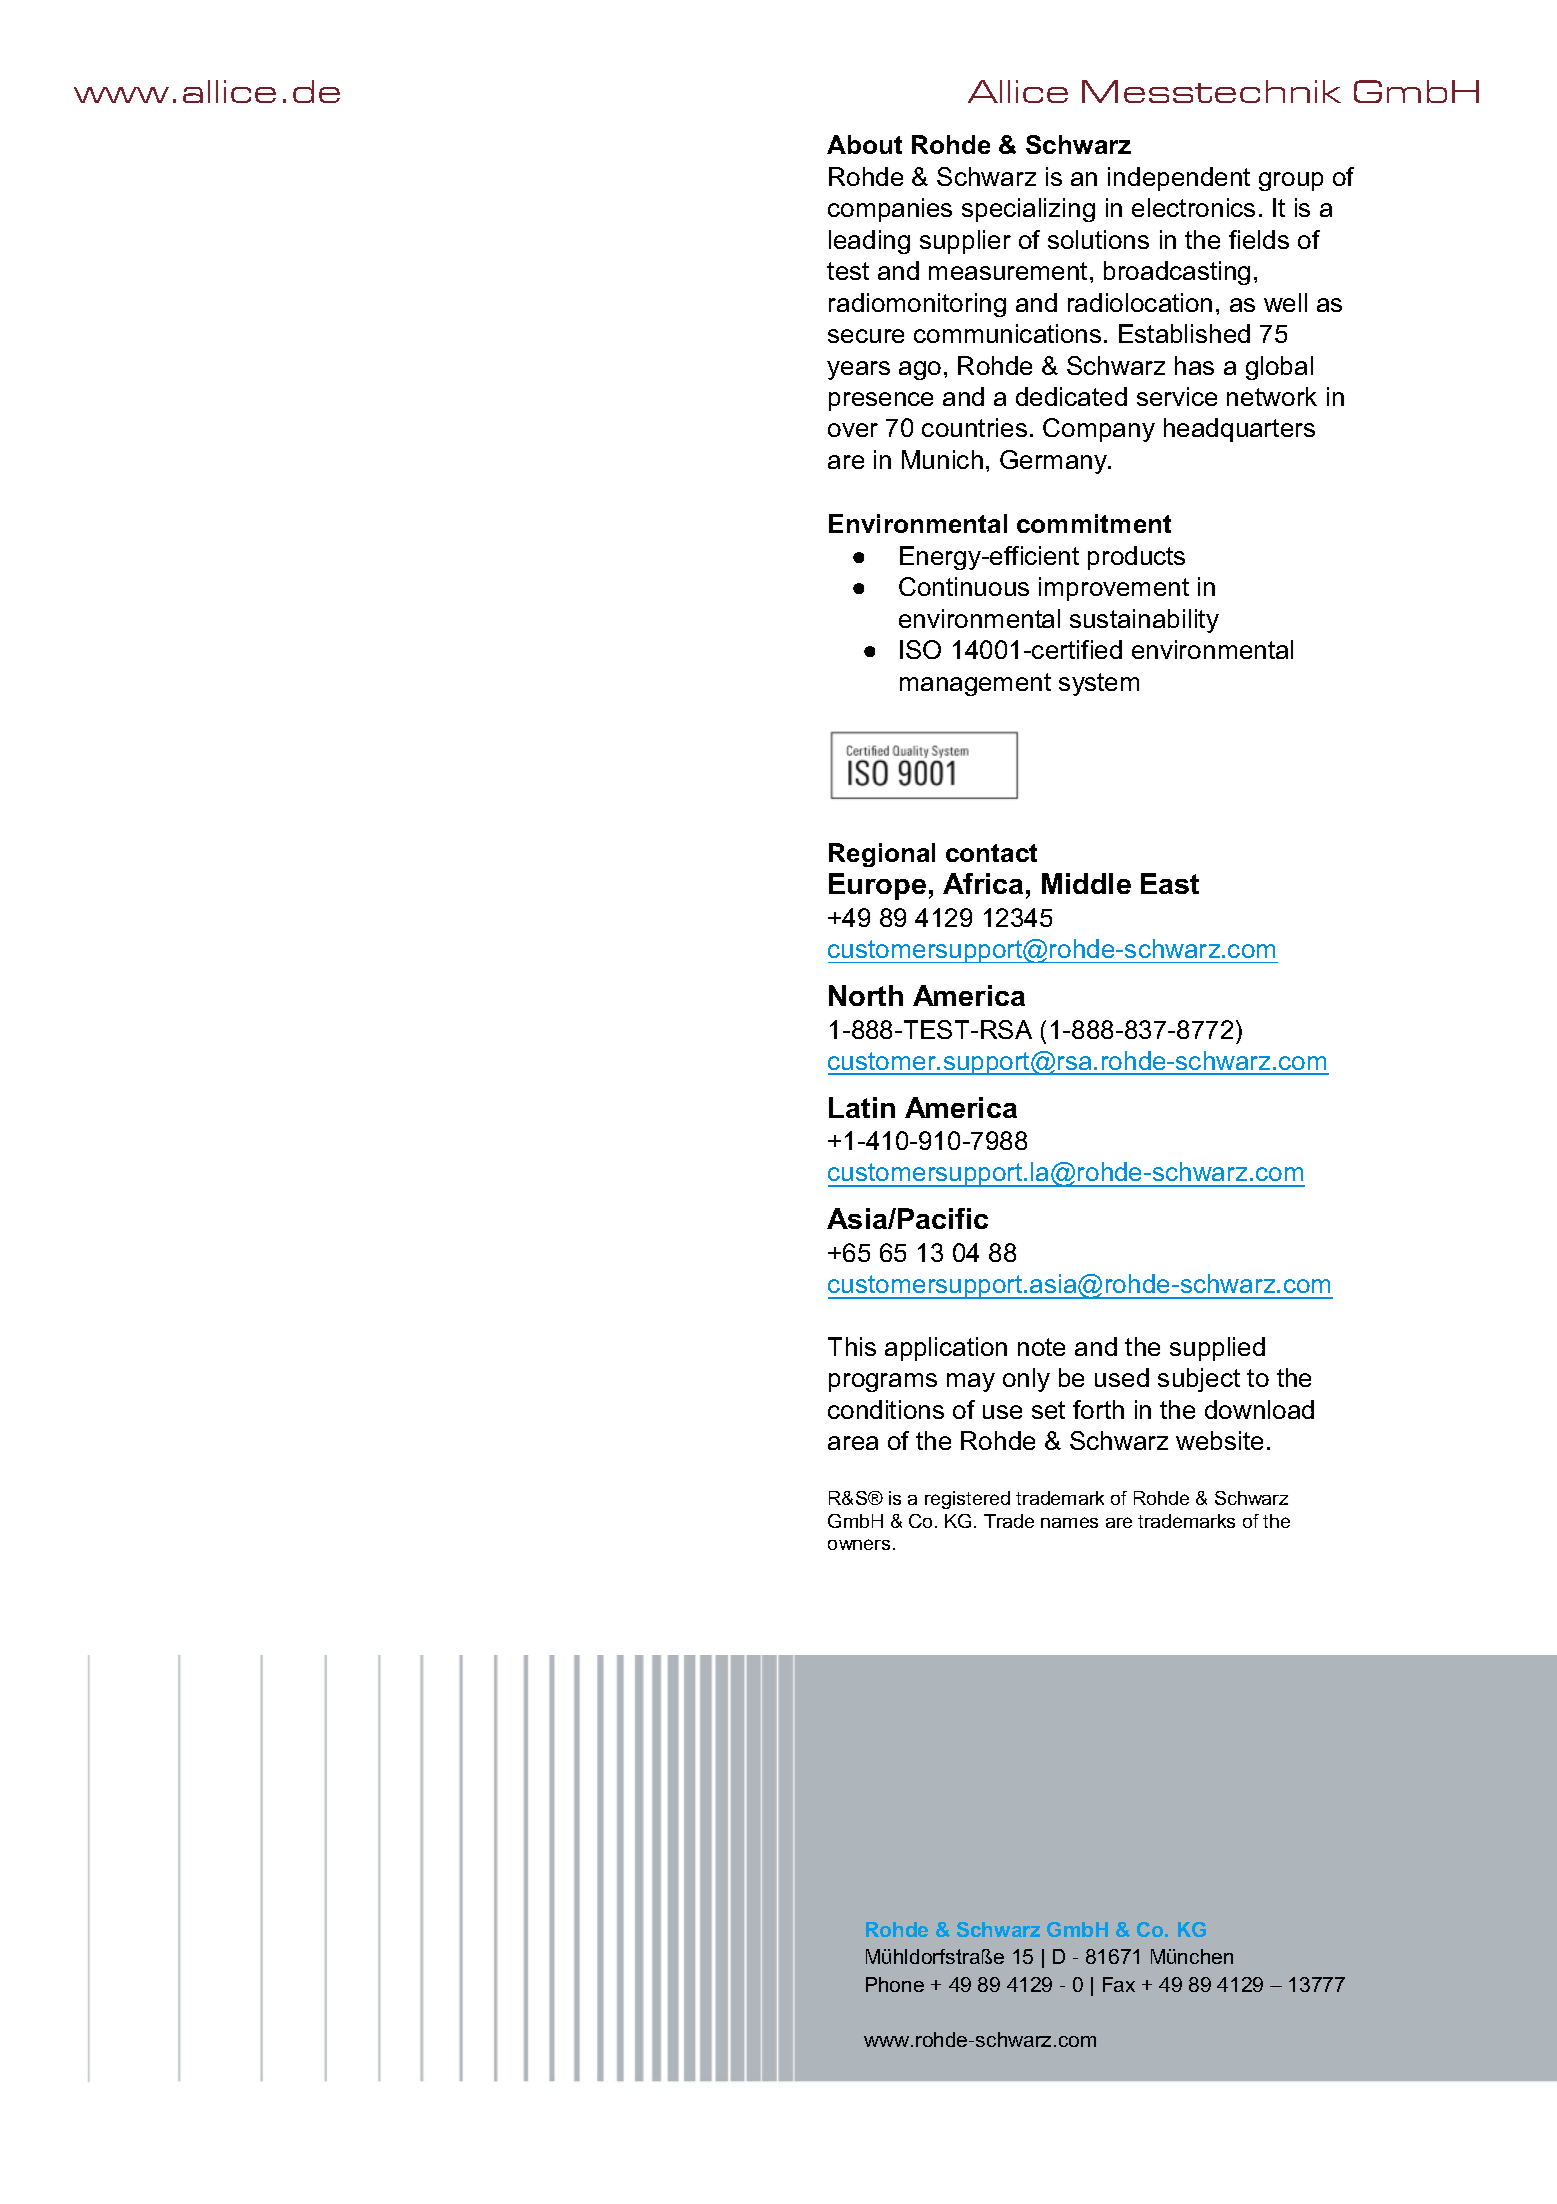  What do you see at coordinates (1098, 239) in the image?
I see `solutions` at bounding box center [1098, 239].
